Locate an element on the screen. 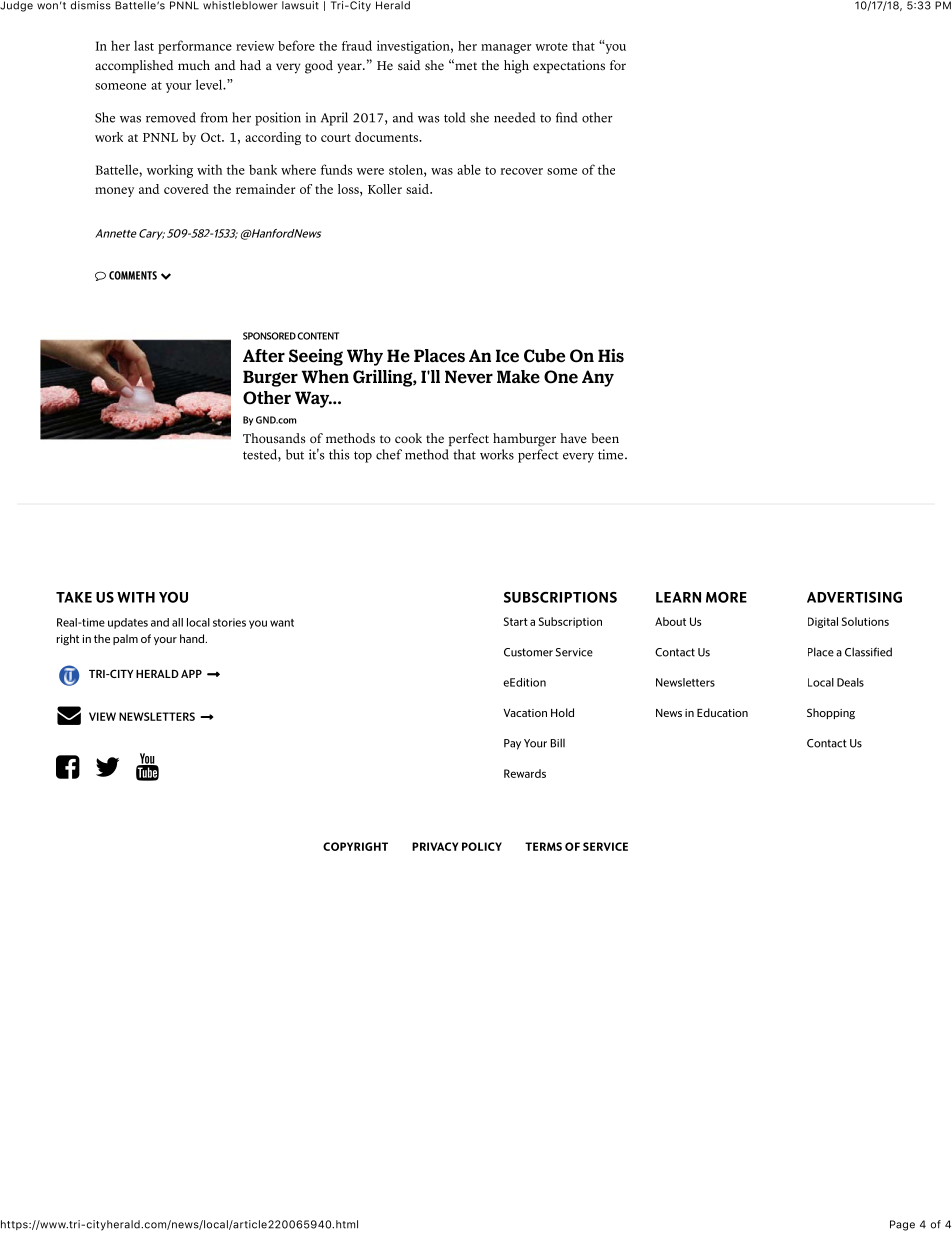 This screenshot has width=952, height=1233. expectations is located at coordinates (569, 66).
